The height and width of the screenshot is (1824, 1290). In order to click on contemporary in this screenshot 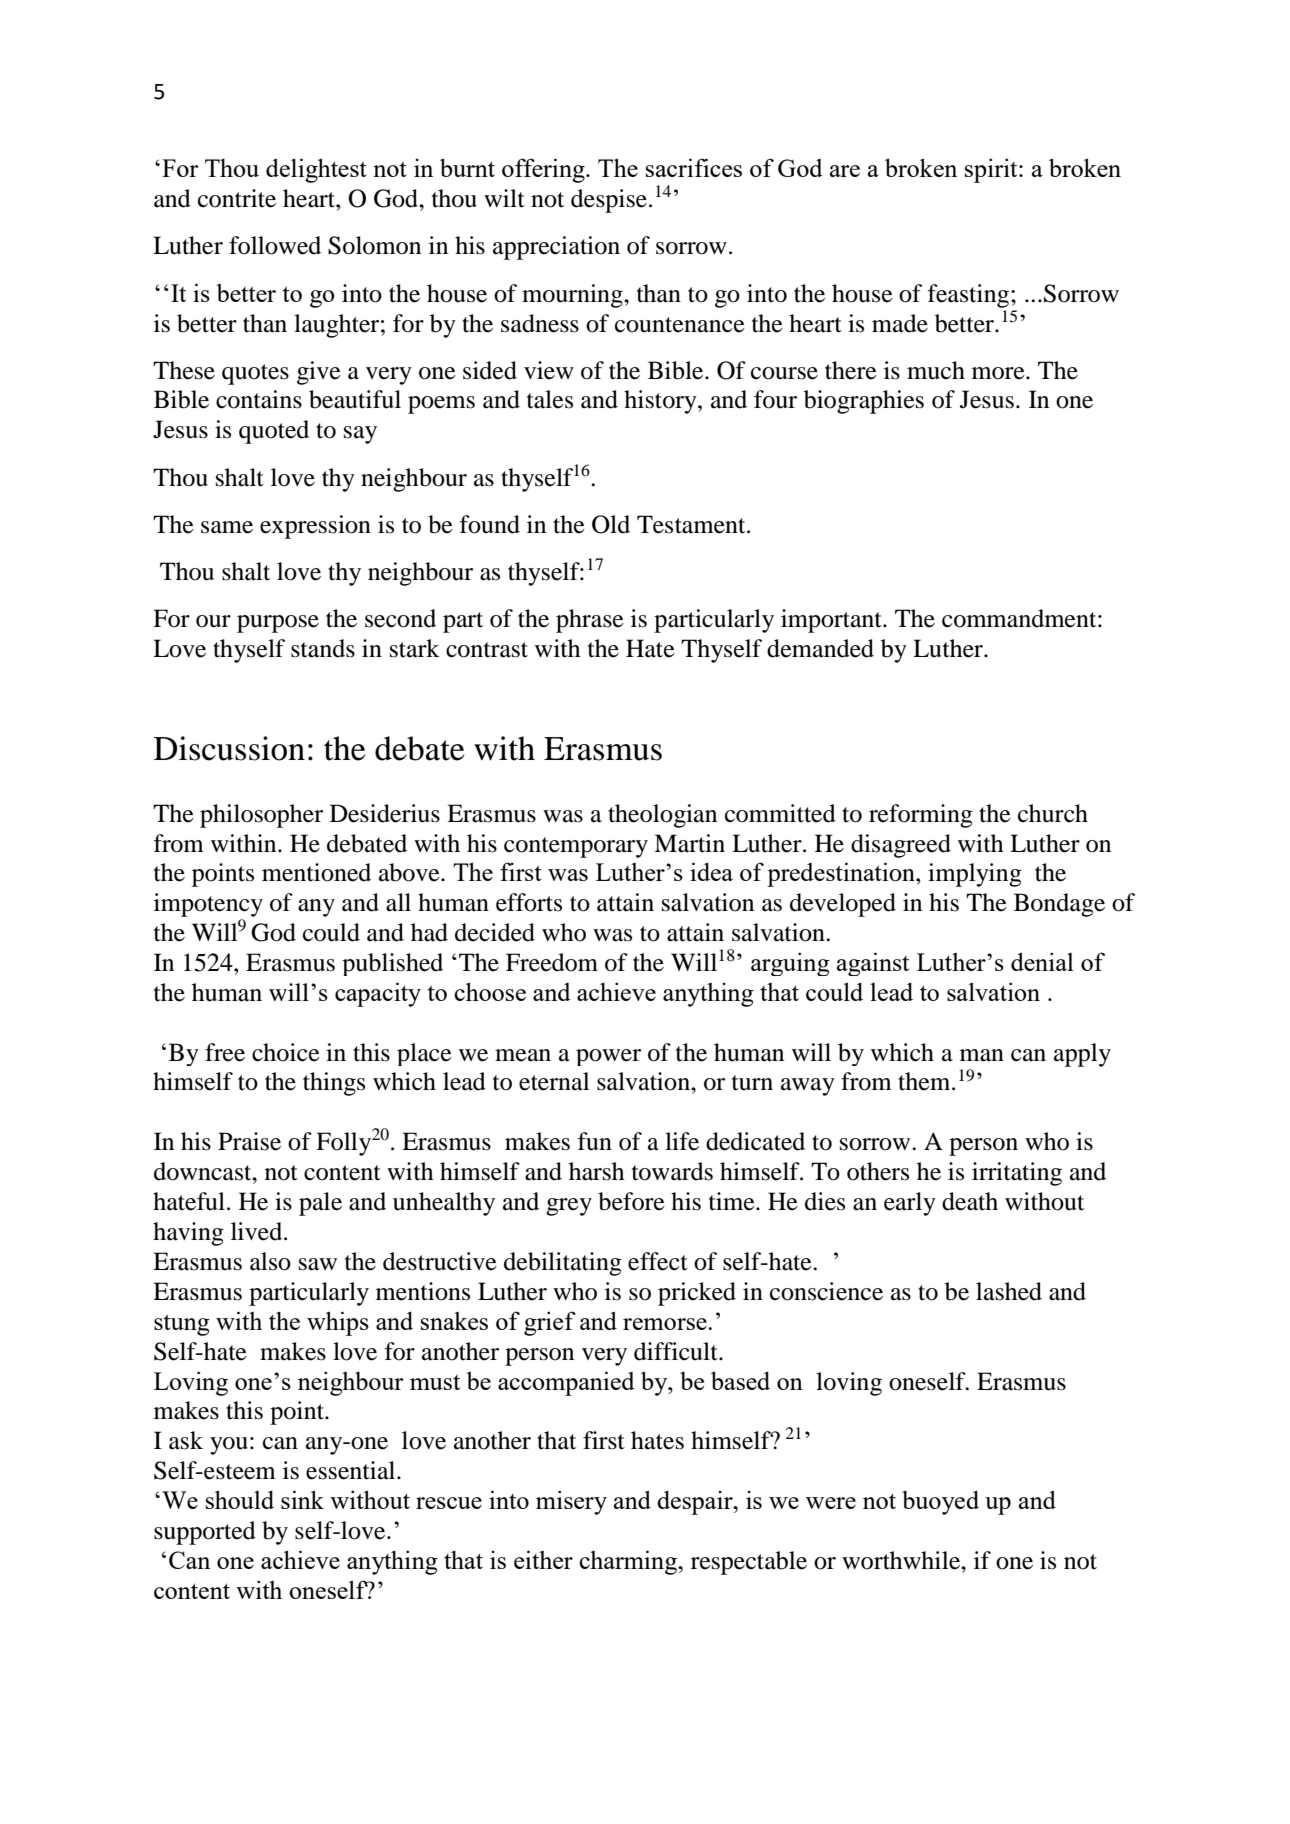, I will do `click(576, 847)`.
